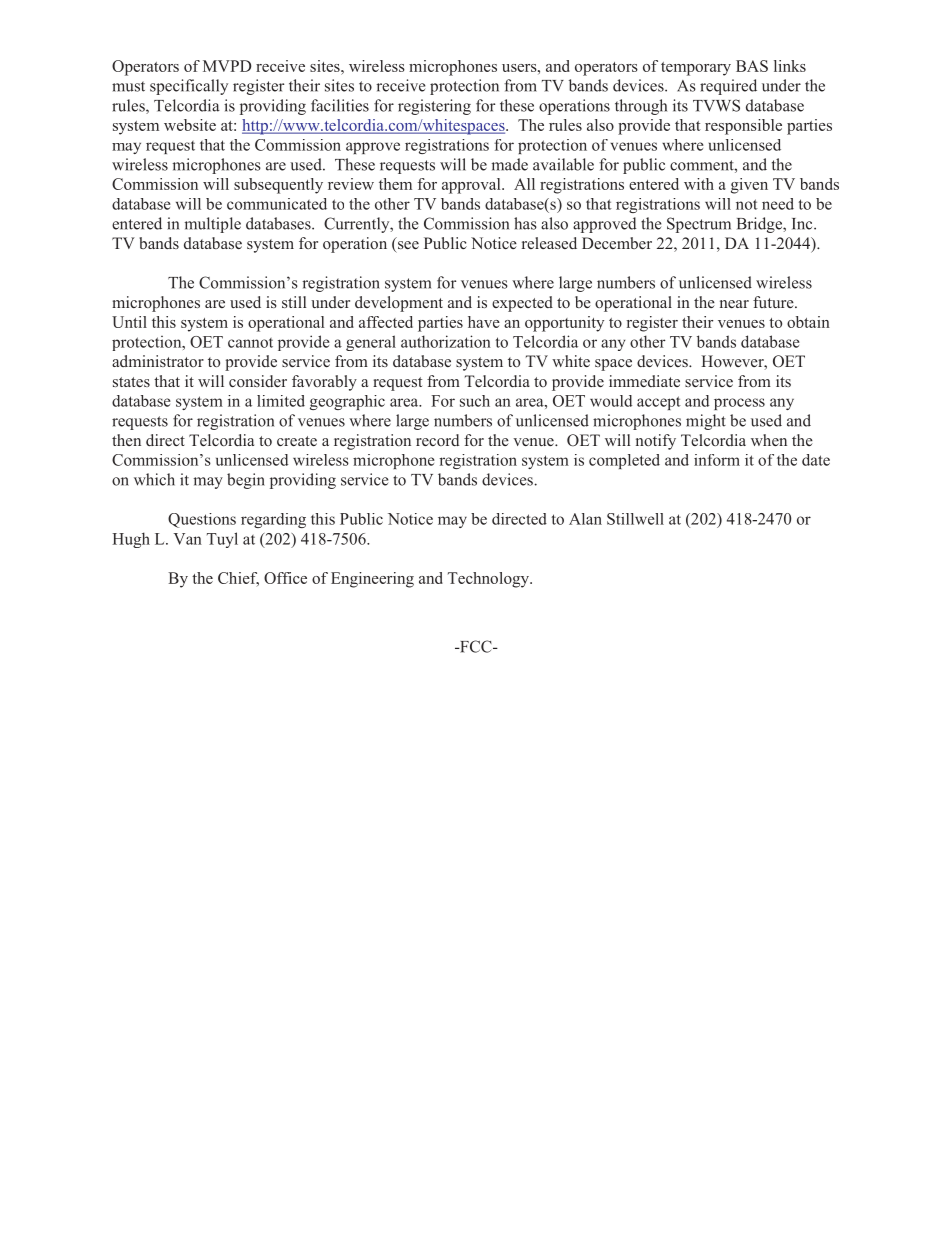 The width and height of the screenshot is (952, 1233). What do you see at coordinates (213, 225) in the screenshot?
I see `multiple` at bounding box center [213, 225].
